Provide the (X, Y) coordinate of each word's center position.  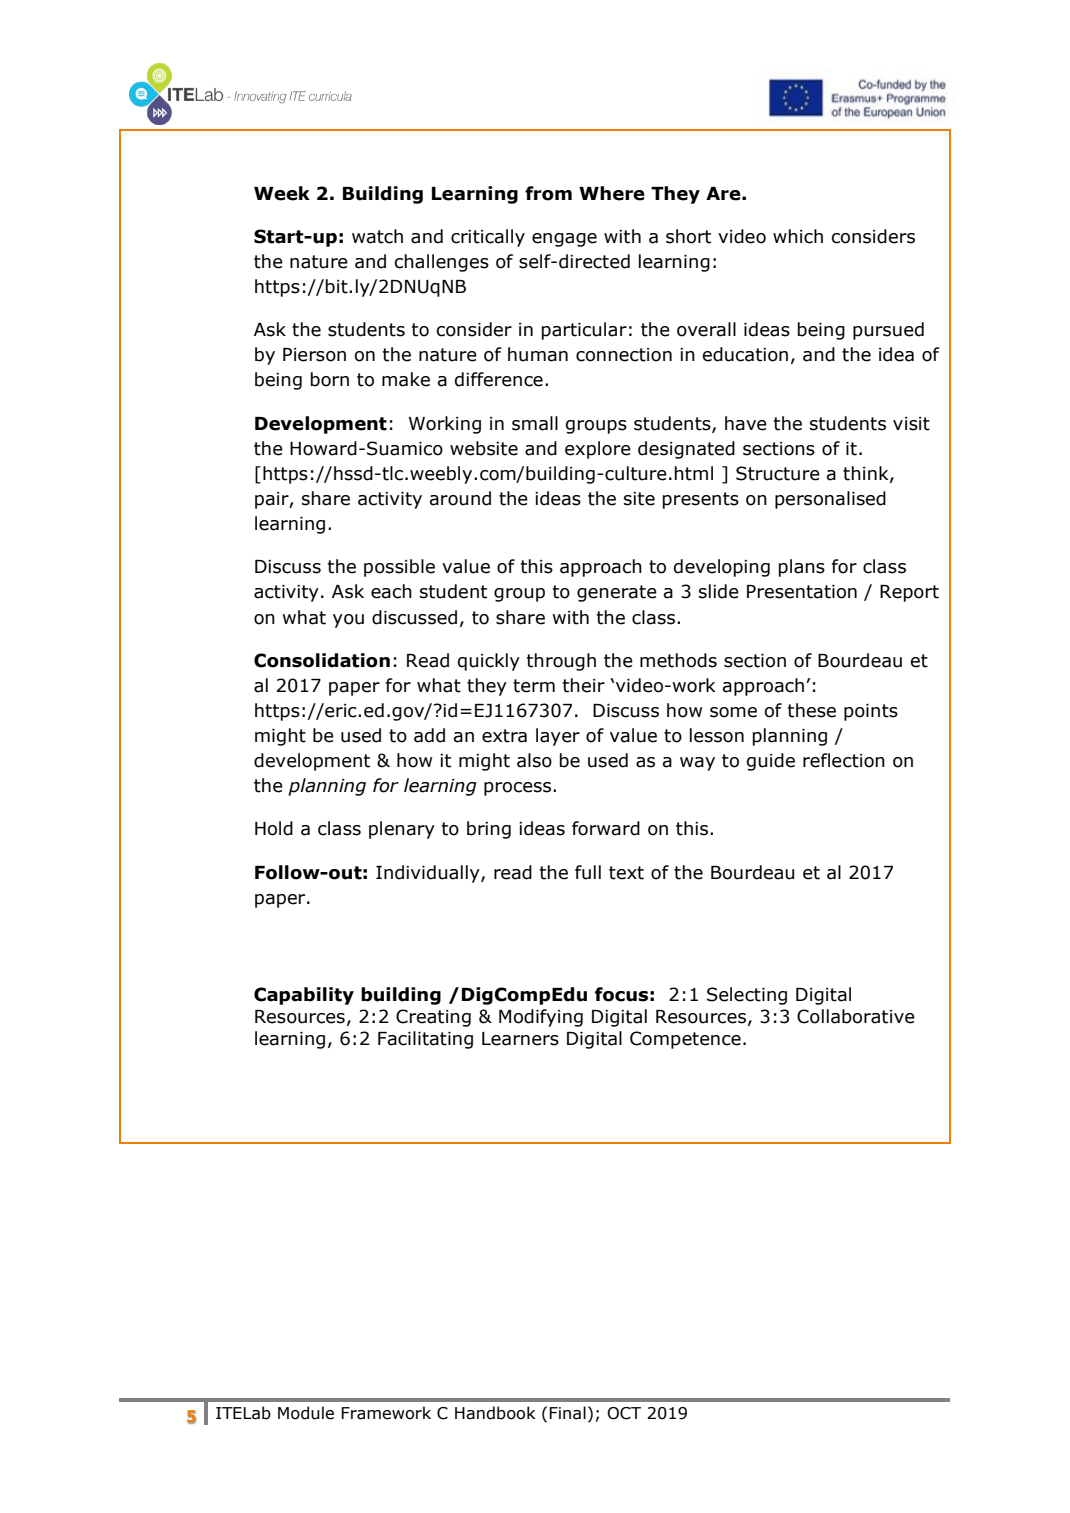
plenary (402, 830)
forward (606, 828)
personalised (830, 500)
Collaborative (856, 1016)
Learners (520, 1039)
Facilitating (425, 1040)
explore (598, 450)
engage (564, 240)
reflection (844, 760)
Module (306, 1413)
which (798, 236)
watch (377, 236)
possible (399, 568)
